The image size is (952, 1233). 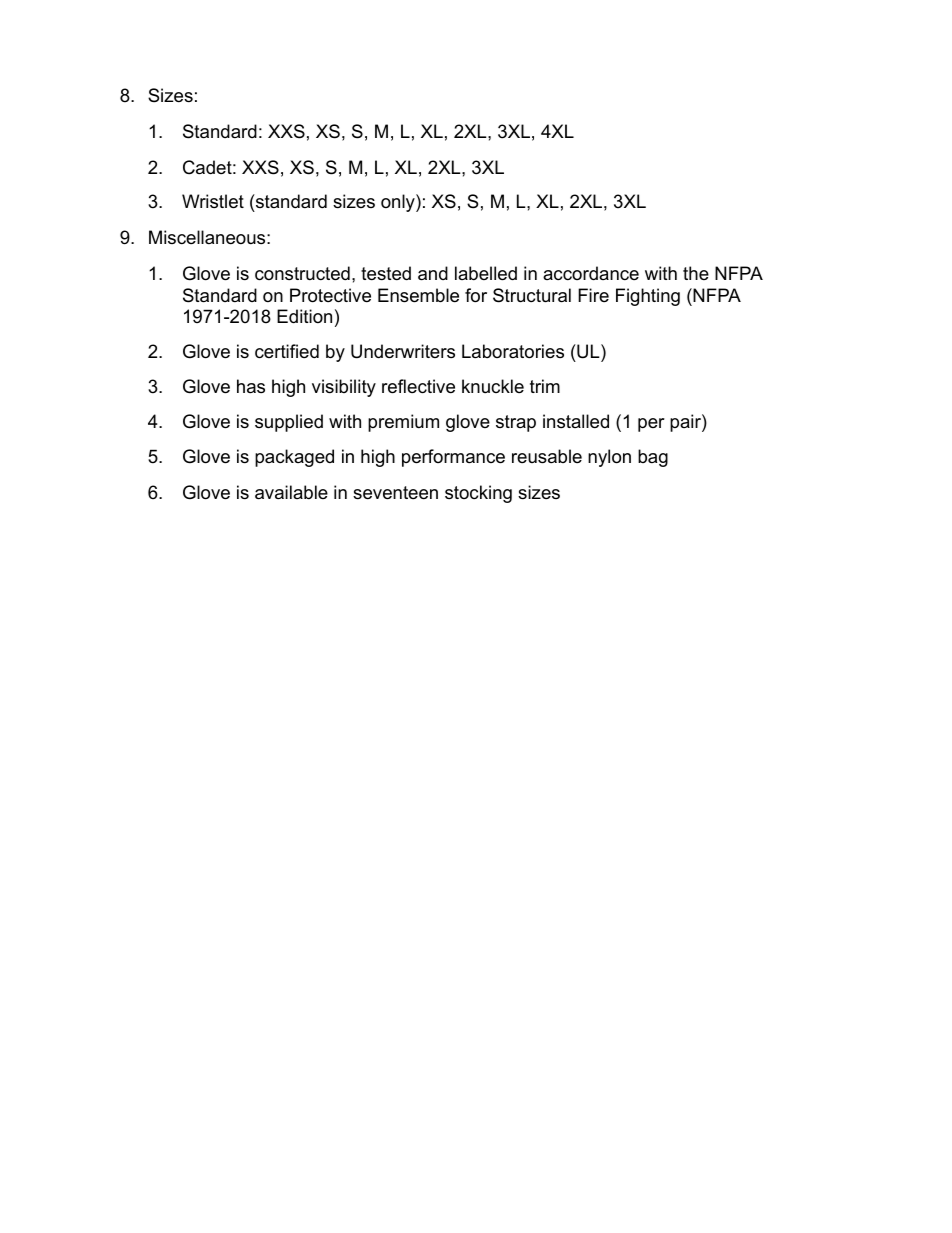 What do you see at coordinates (291, 492) in the screenshot?
I see `available` at bounding box center [291, 492].
